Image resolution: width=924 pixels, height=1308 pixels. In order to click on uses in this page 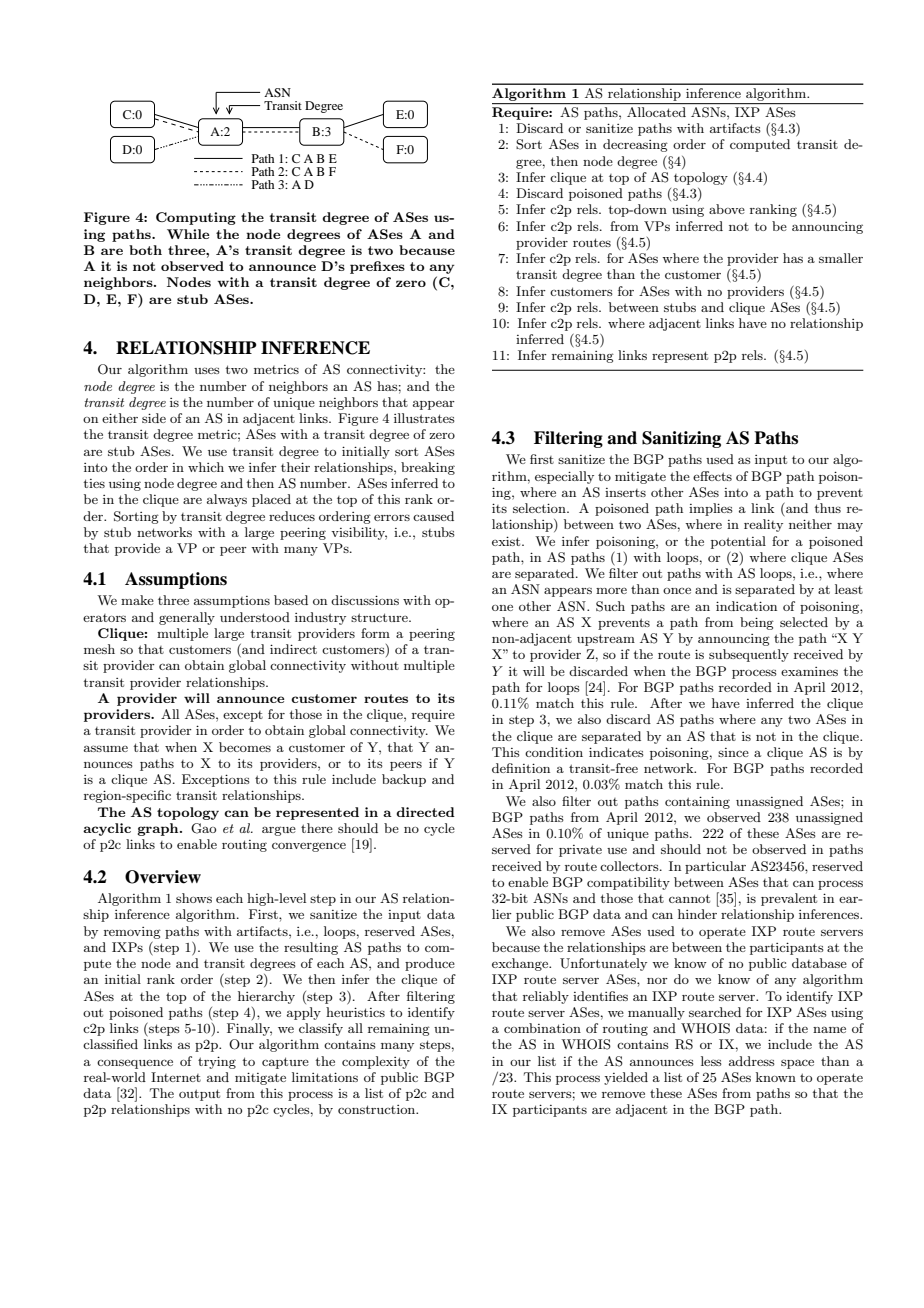, I will do `click(207, 370)`.
